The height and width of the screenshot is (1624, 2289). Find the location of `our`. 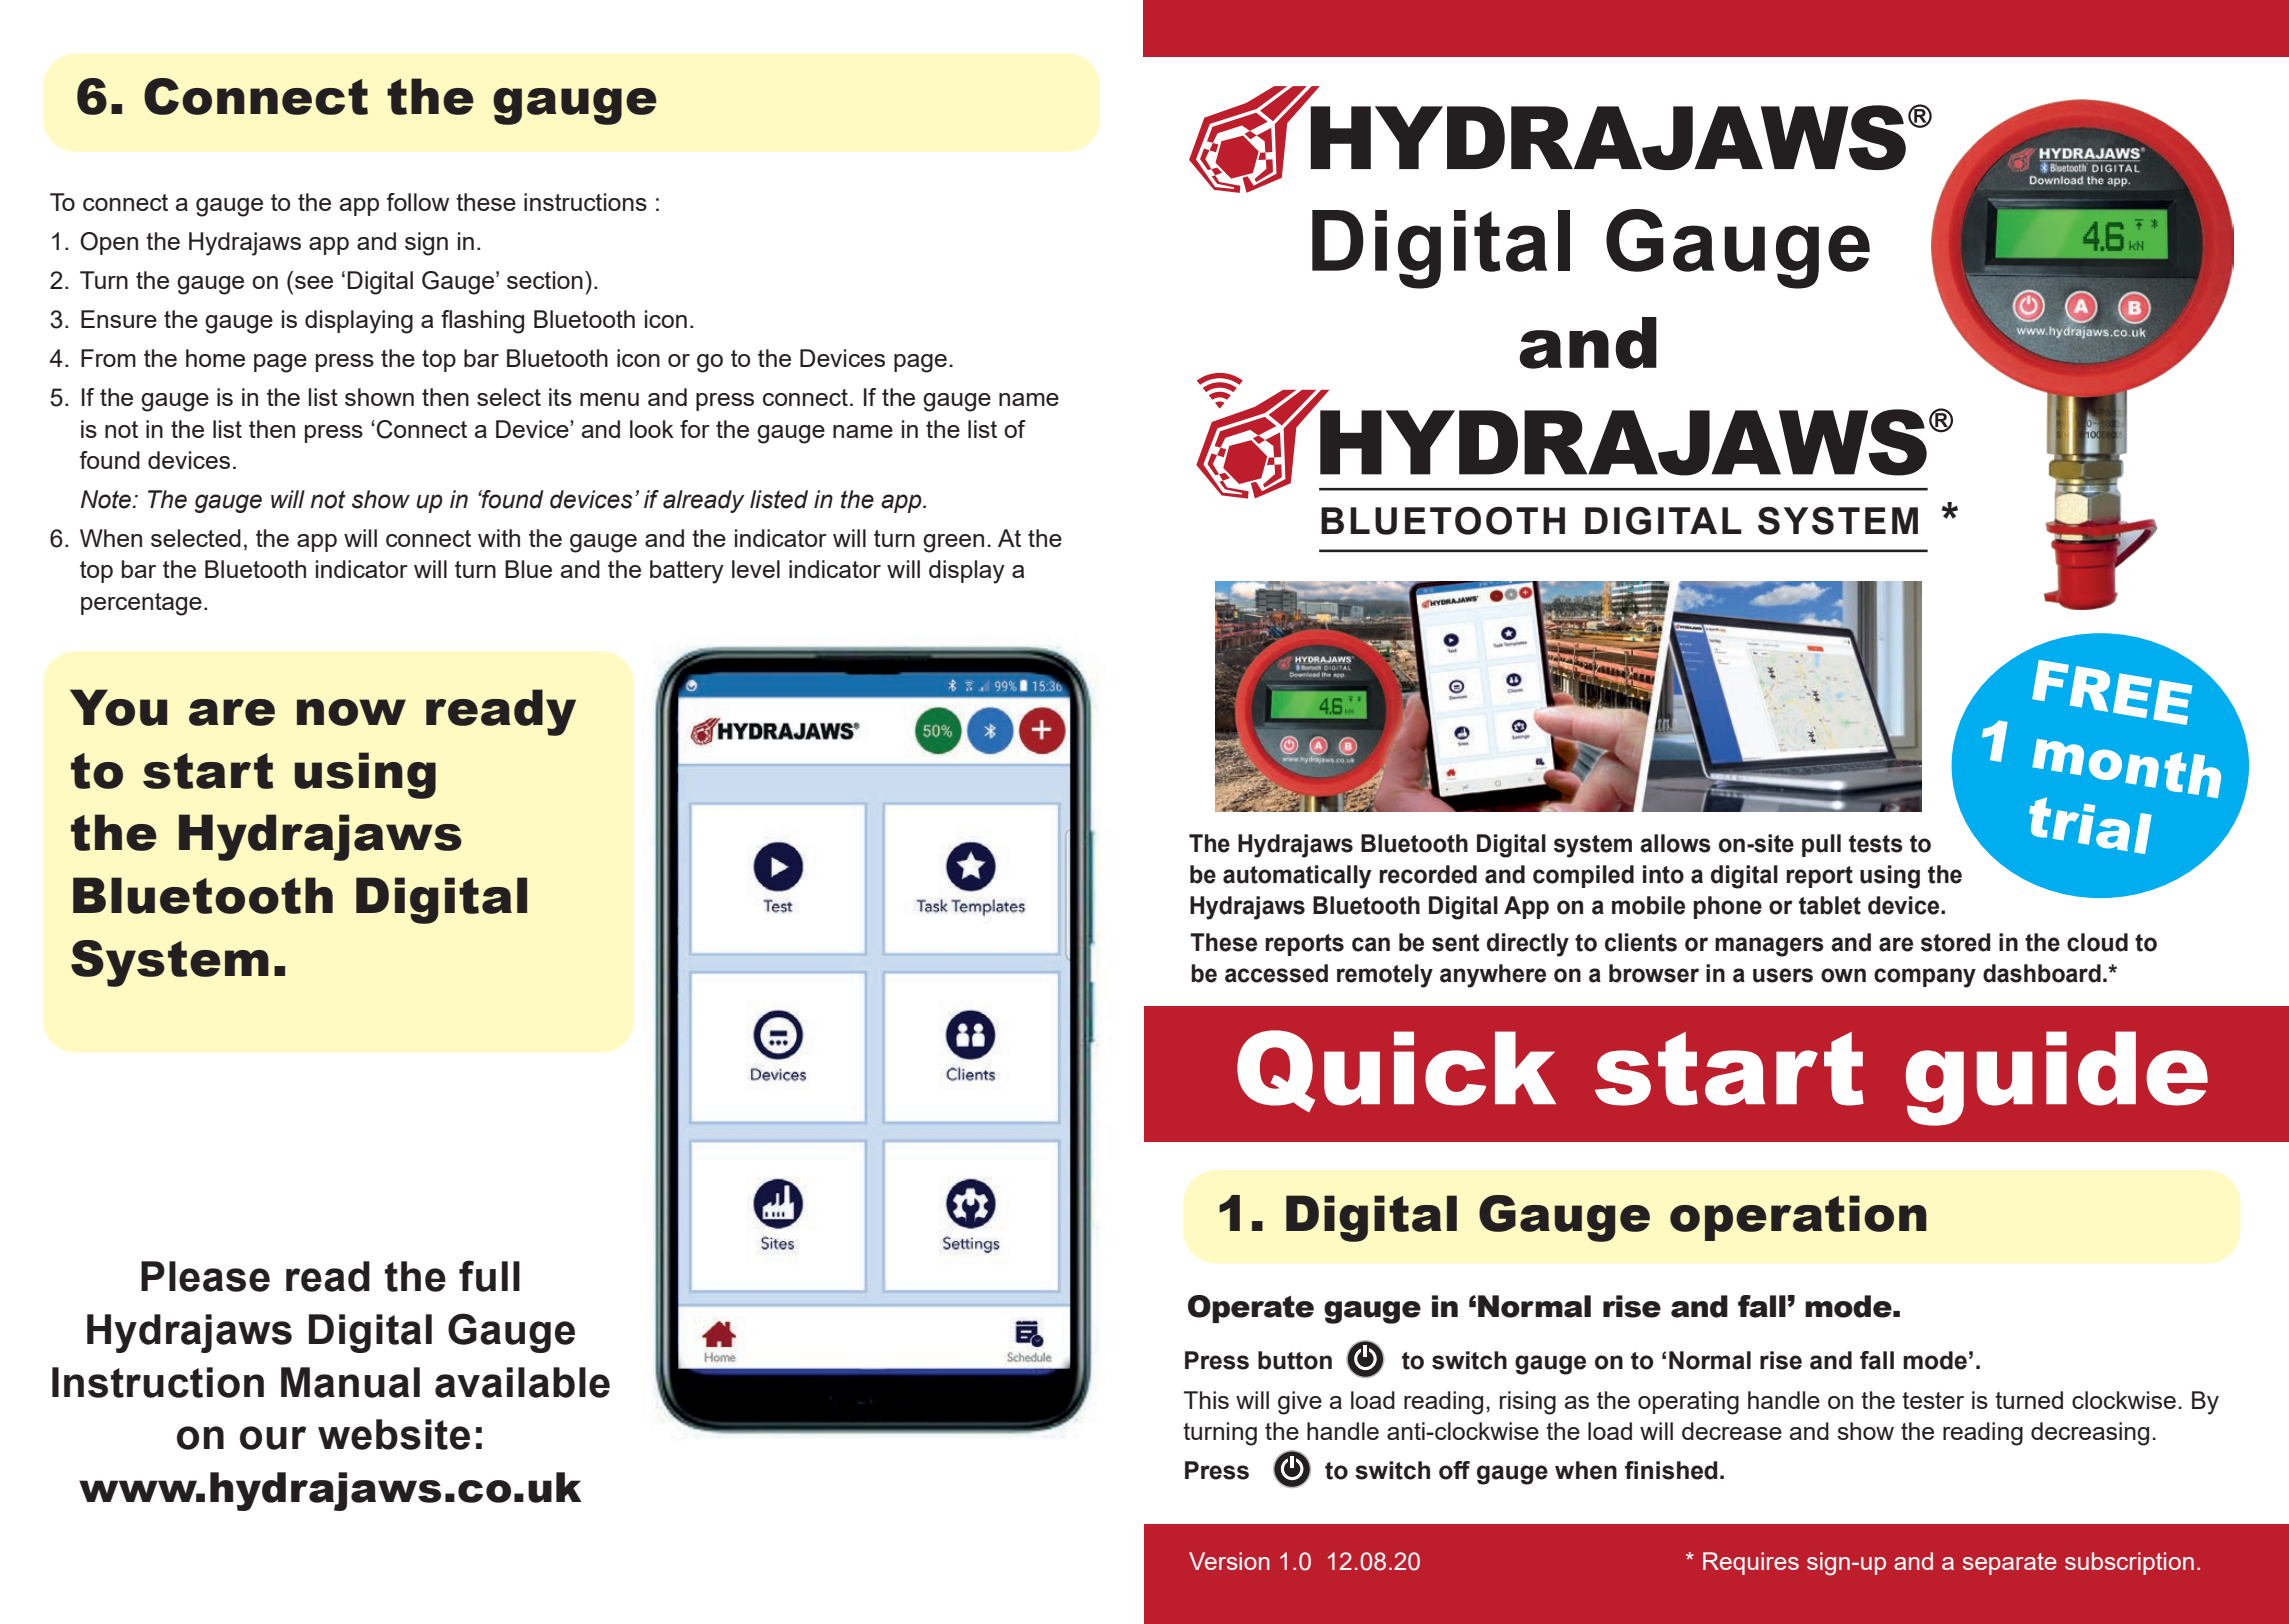

our is located at coordinates (273, 1438).
